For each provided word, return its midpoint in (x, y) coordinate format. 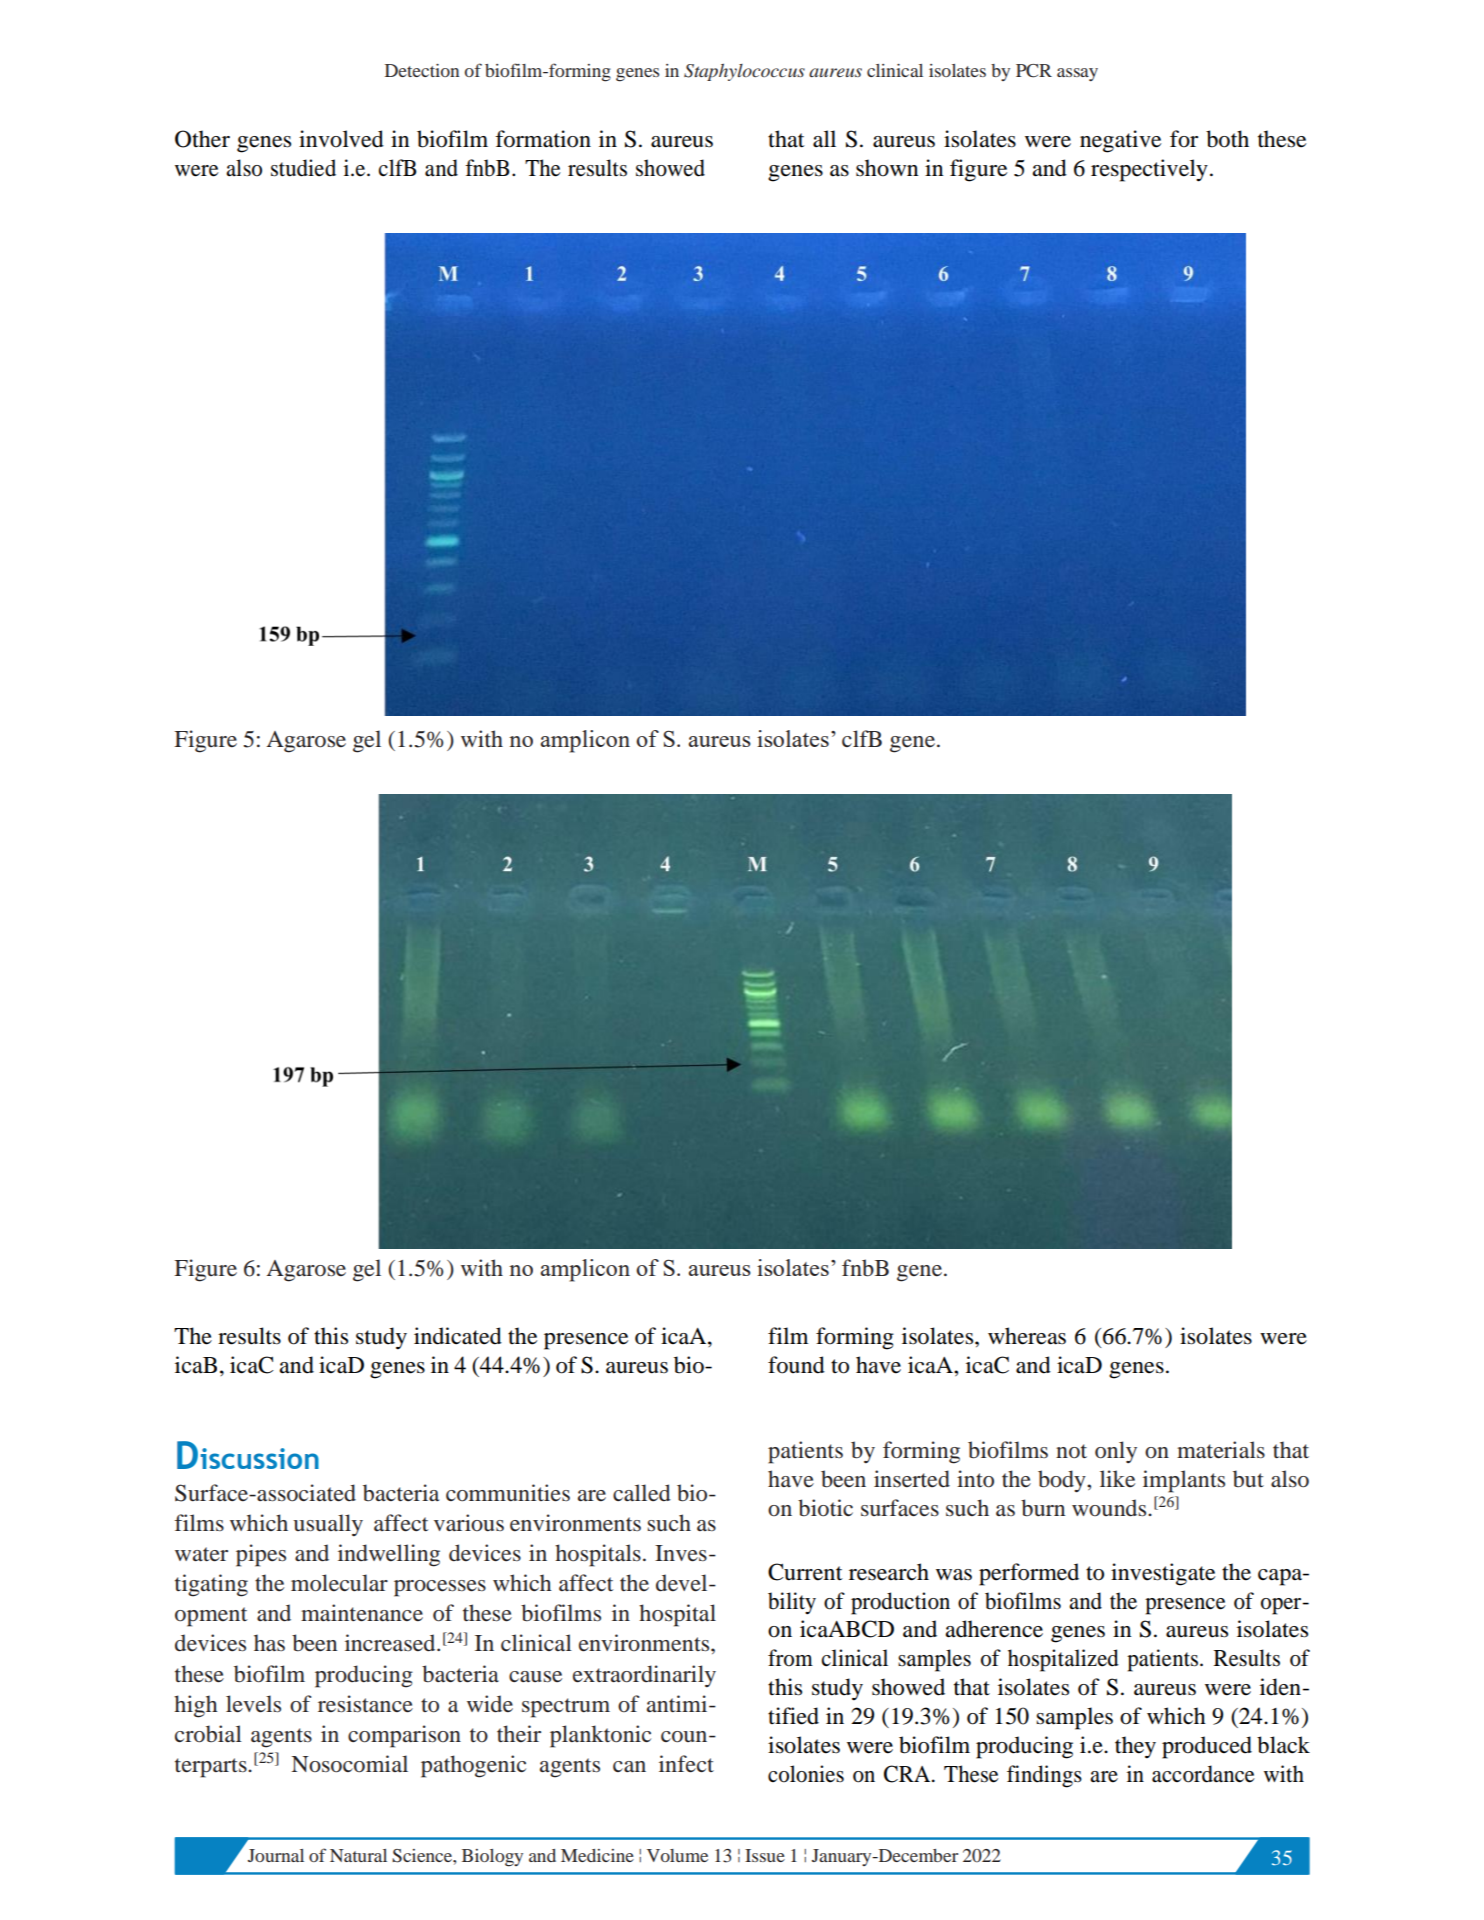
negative (1120, 141)
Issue (765, 1855)
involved (341, 139)
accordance (1203, 1774)
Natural (358, 1855)
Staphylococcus (744, 72)
